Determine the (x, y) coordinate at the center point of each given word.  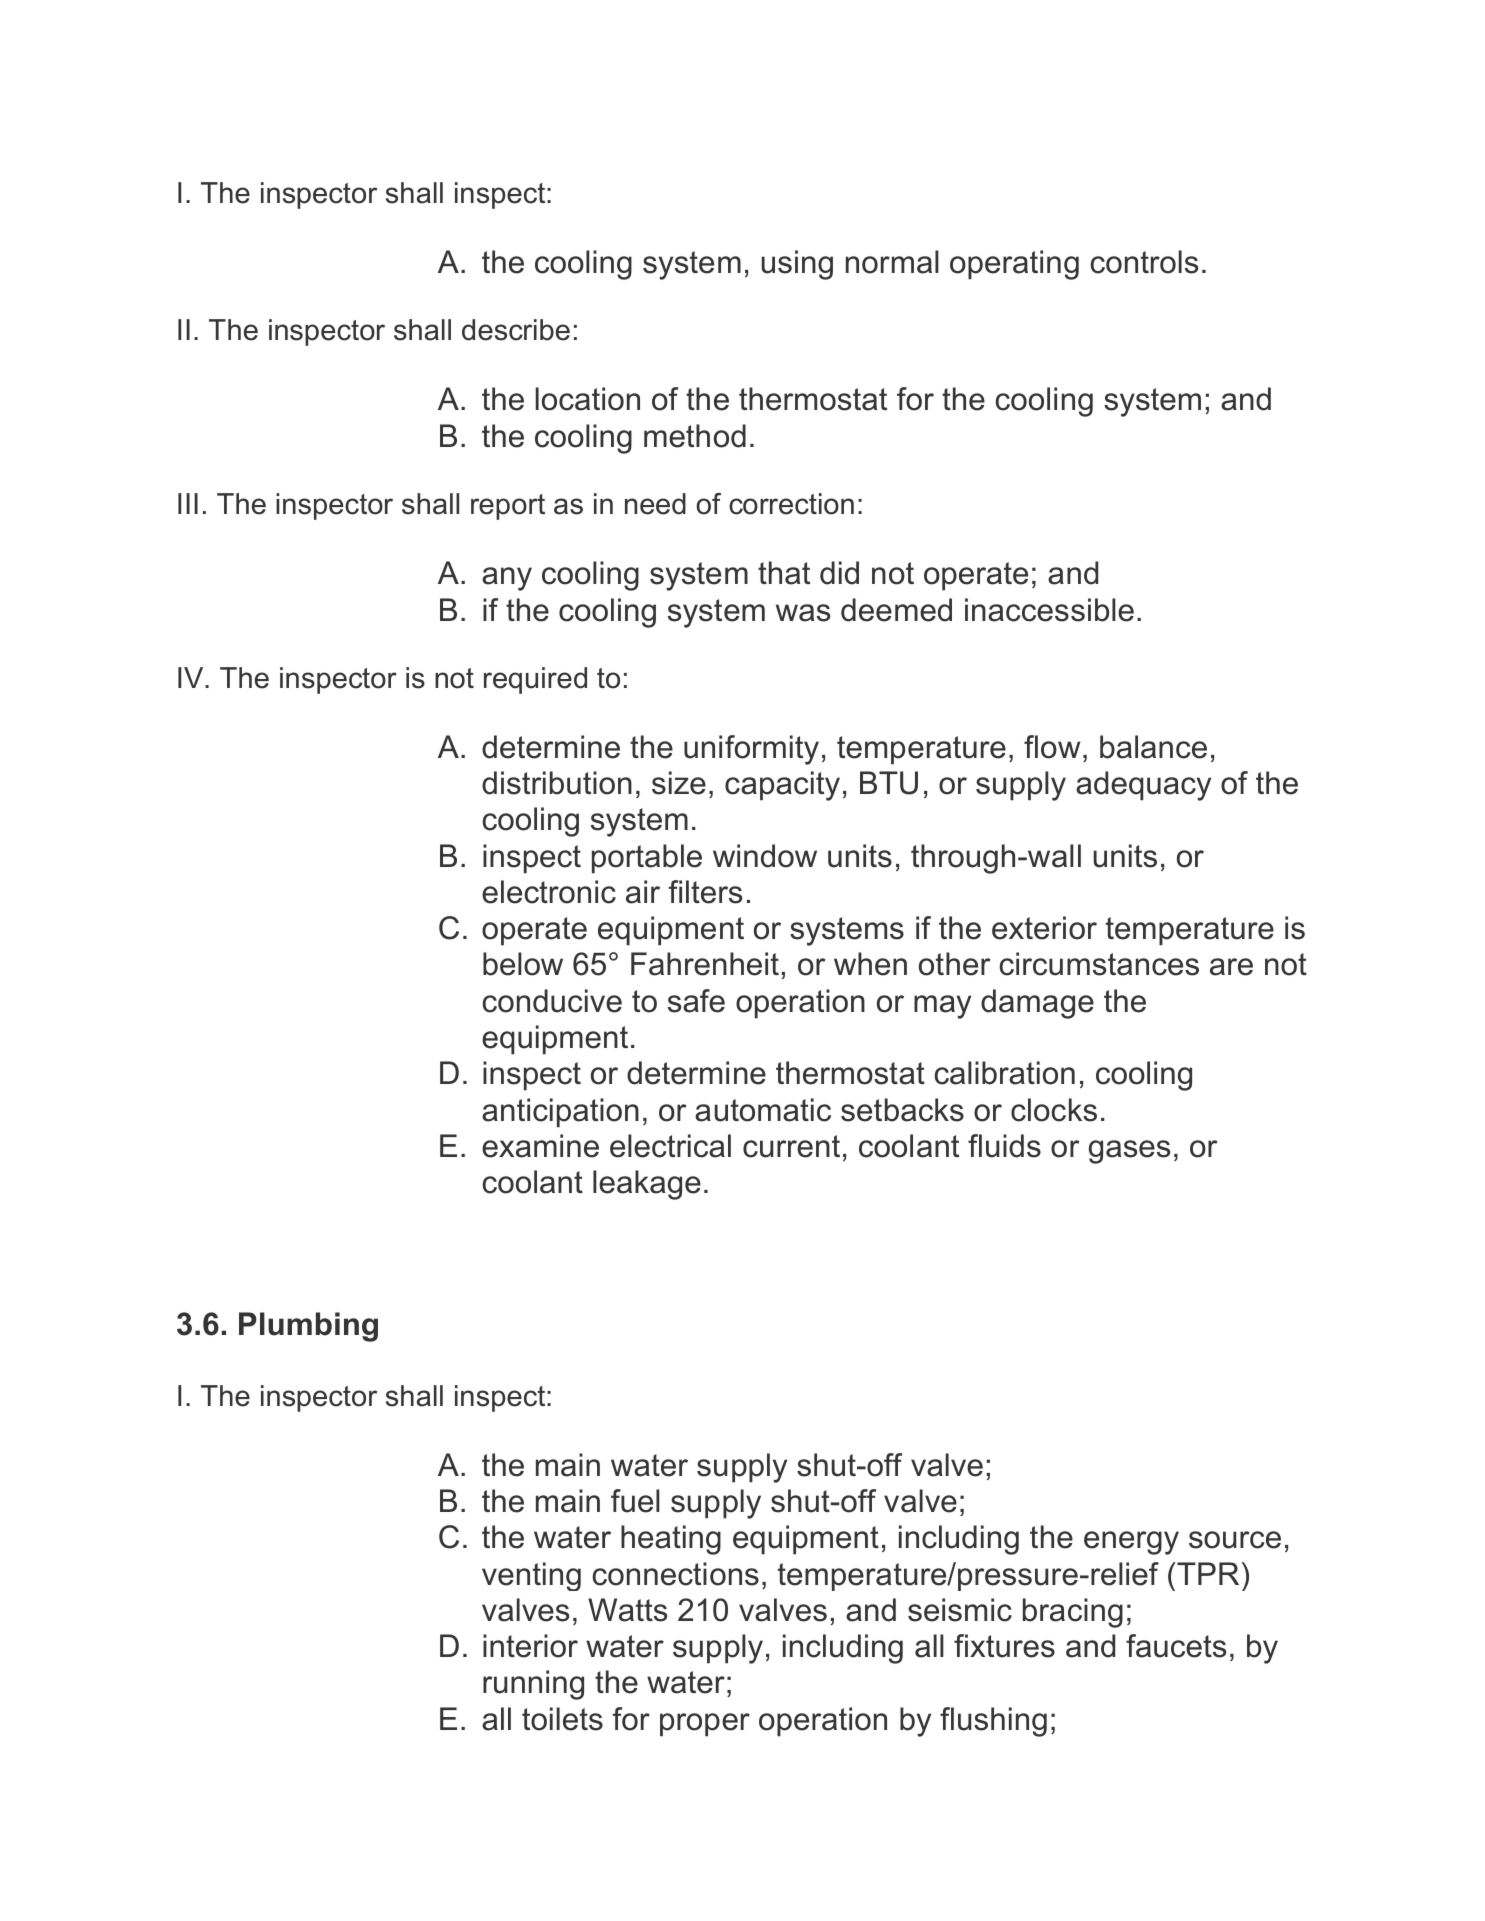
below (523, 964)
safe (696, 1001)
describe (516, 330)
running (533, 1685)
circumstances (1099, 964)
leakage (647, 1185)
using (797, 265)
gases (1129, 1152)
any (507, 579)
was (803, 613)
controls (1144, 262)
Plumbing (308, 1327)
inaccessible (1049, 610)
